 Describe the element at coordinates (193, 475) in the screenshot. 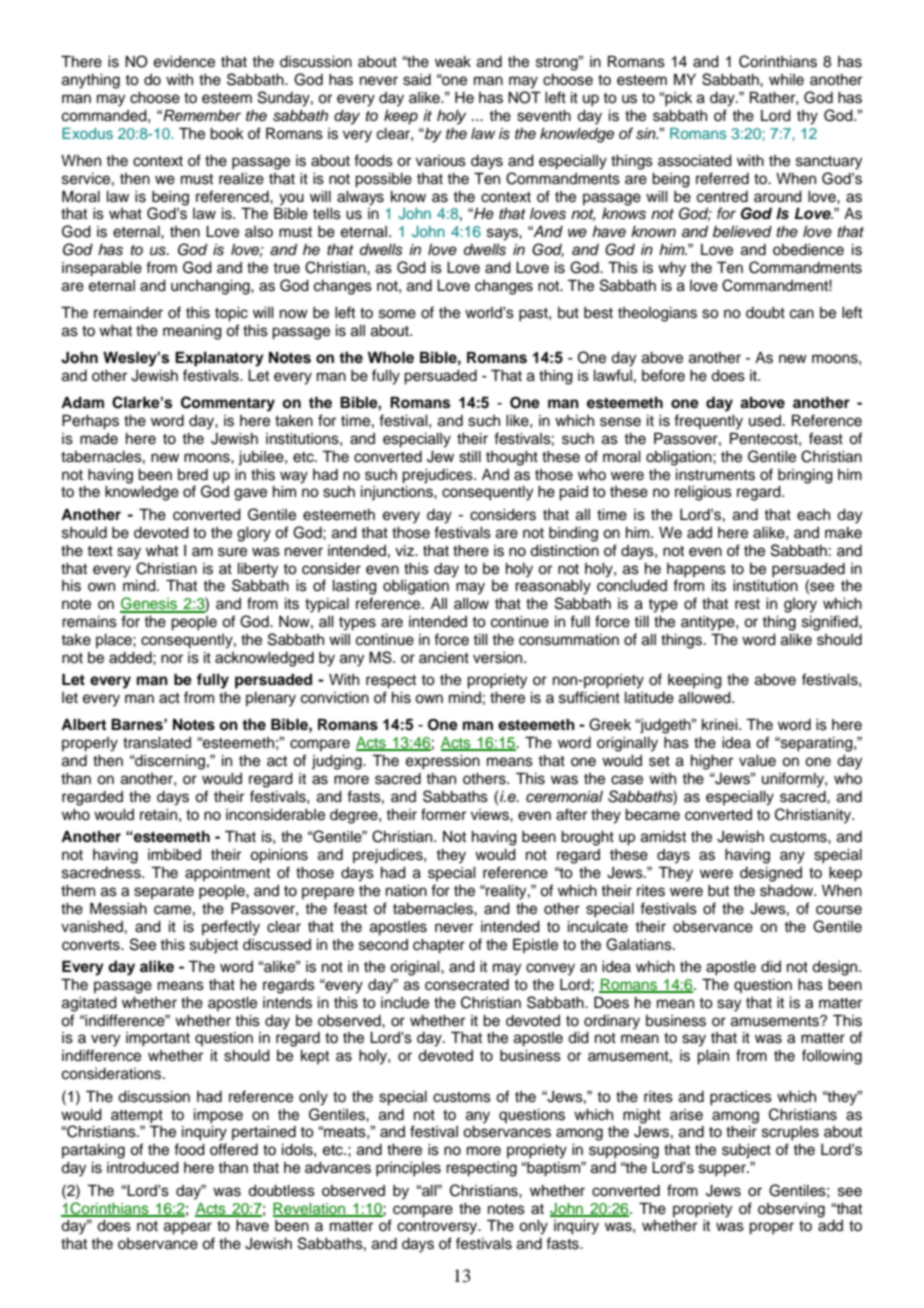

I see `bred` at that location.
